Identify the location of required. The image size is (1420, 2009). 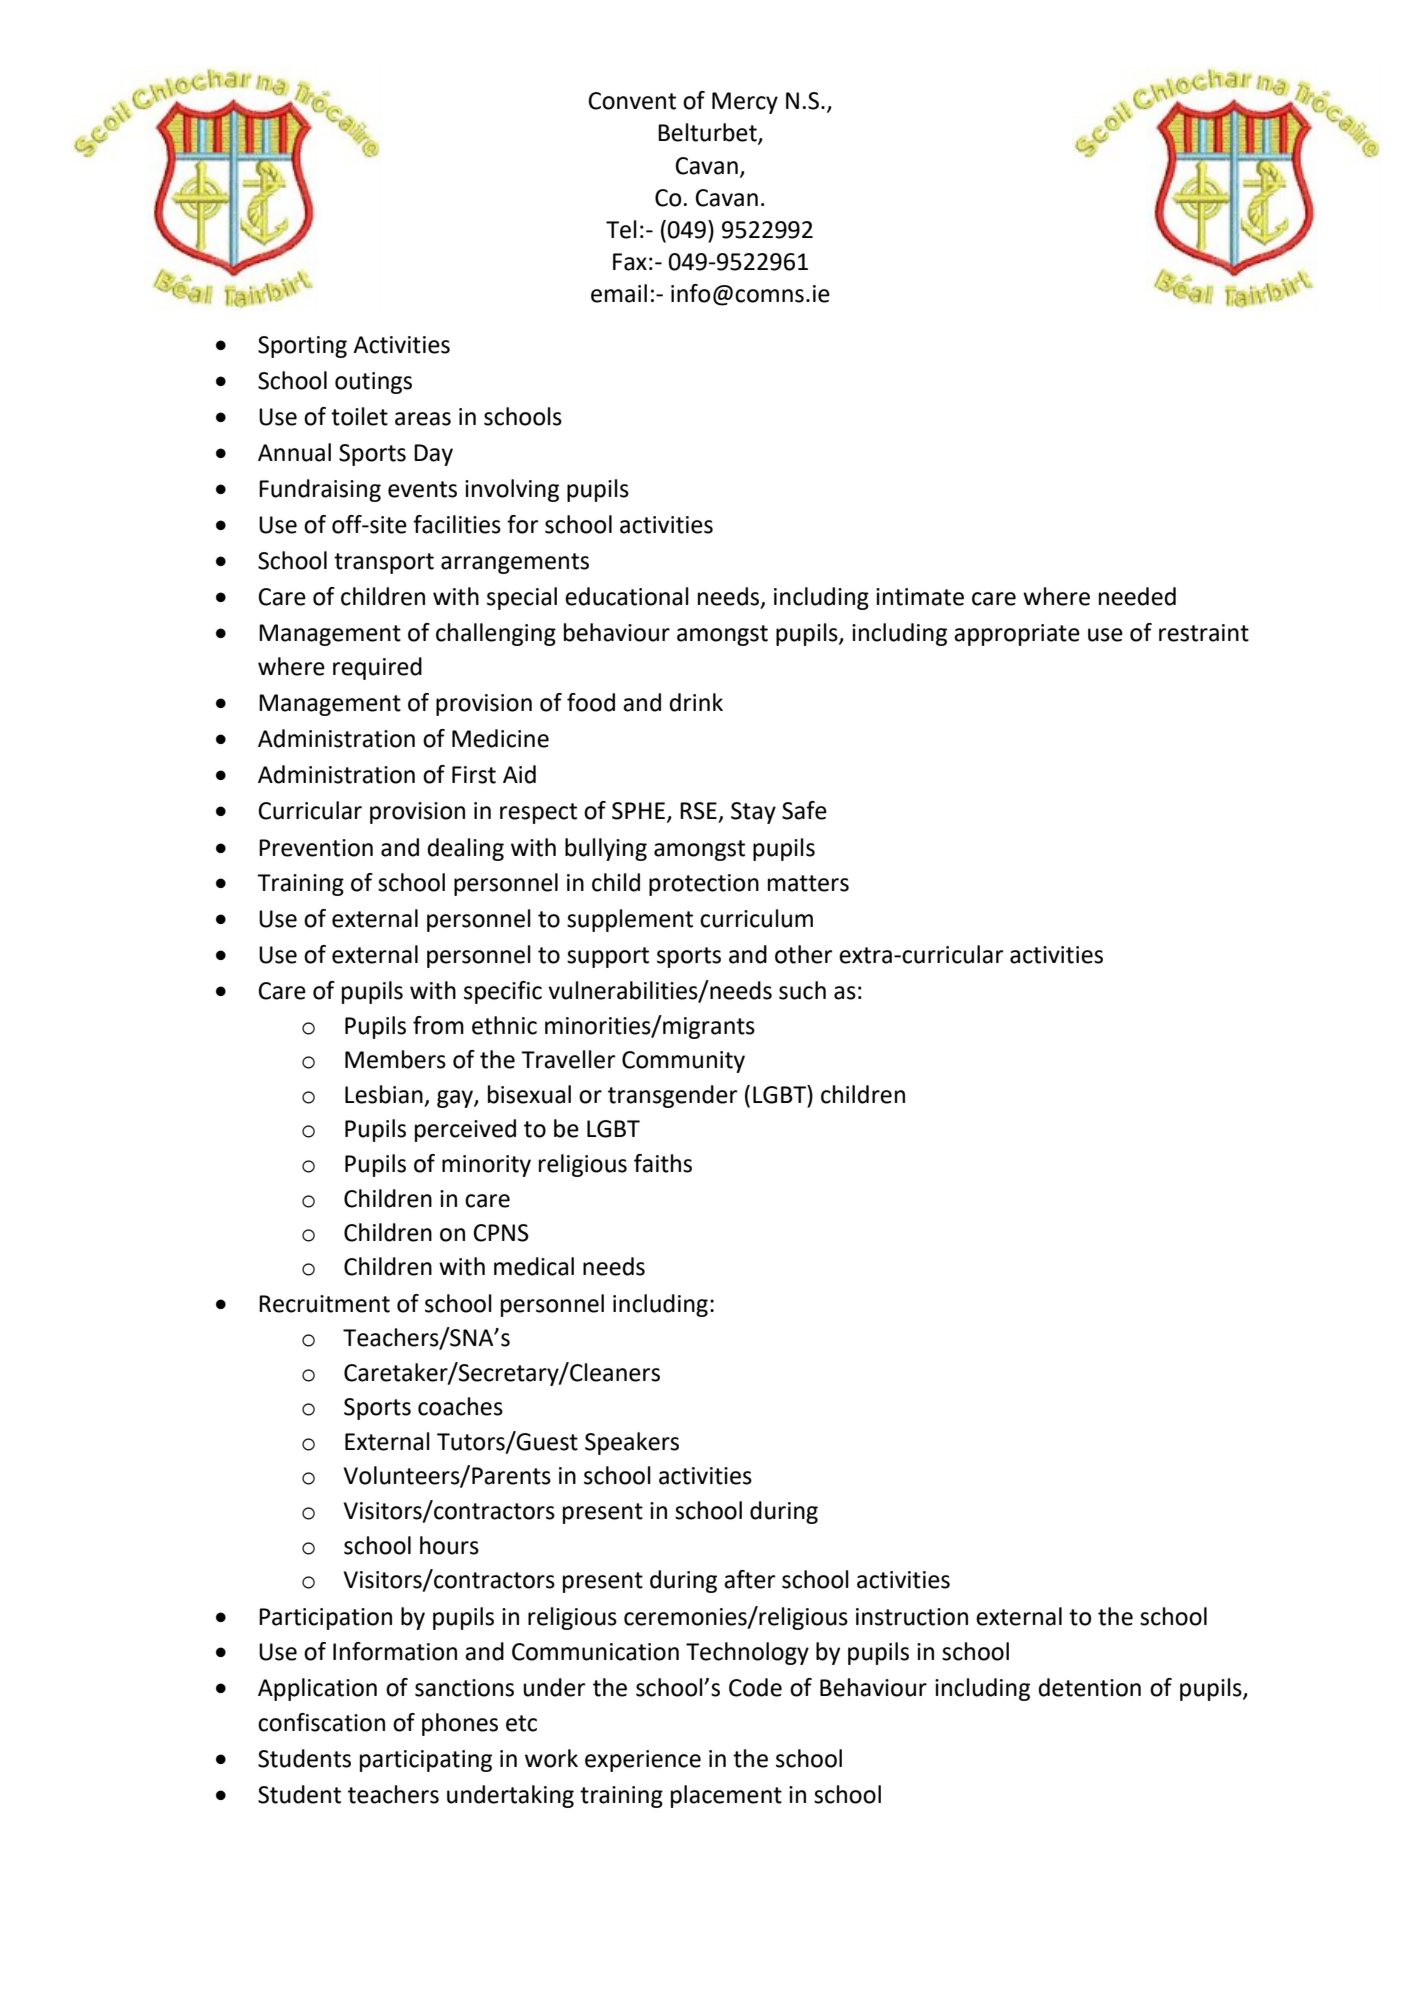
(377, 668).
